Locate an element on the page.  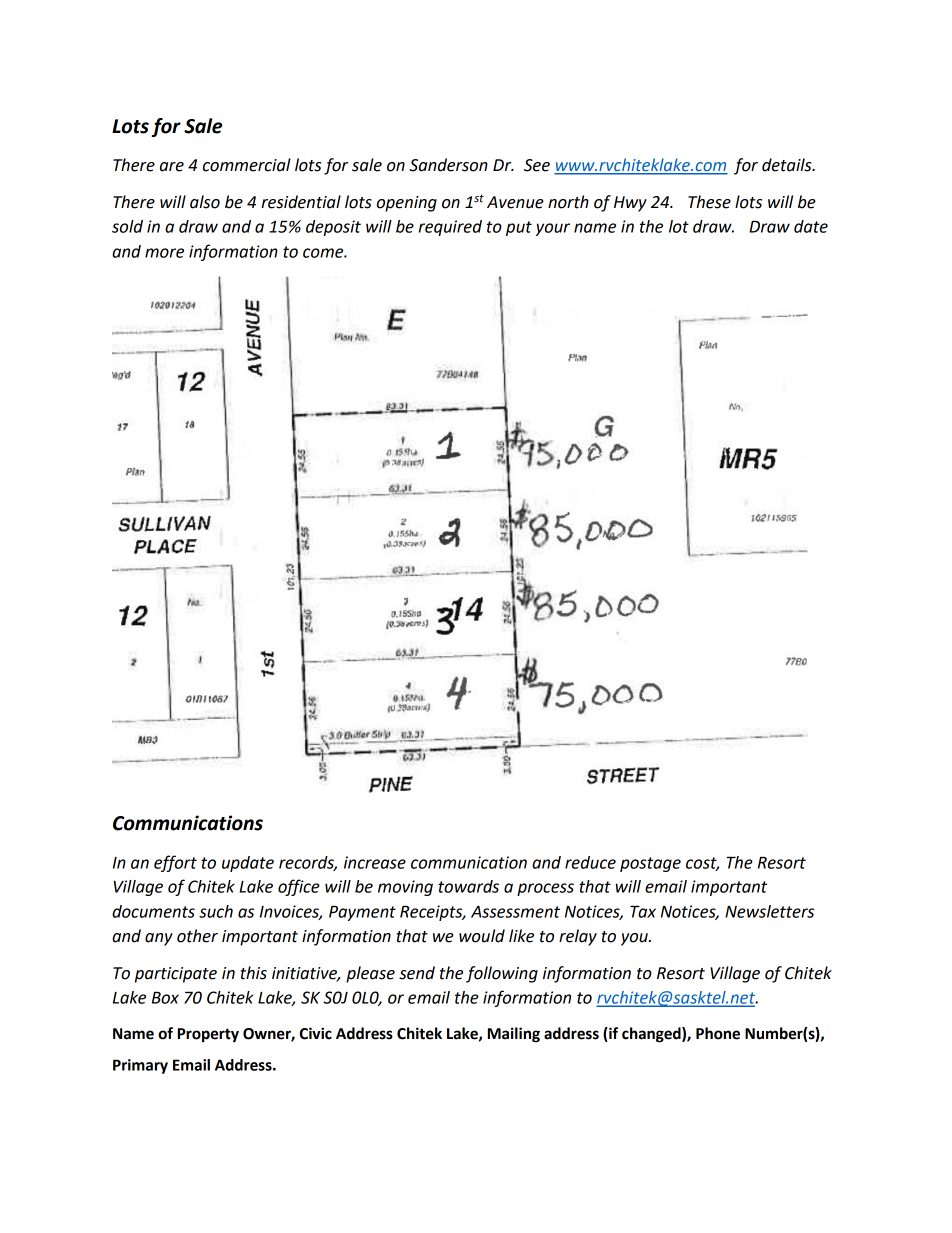
effort is located at coordinates (175, 863).
